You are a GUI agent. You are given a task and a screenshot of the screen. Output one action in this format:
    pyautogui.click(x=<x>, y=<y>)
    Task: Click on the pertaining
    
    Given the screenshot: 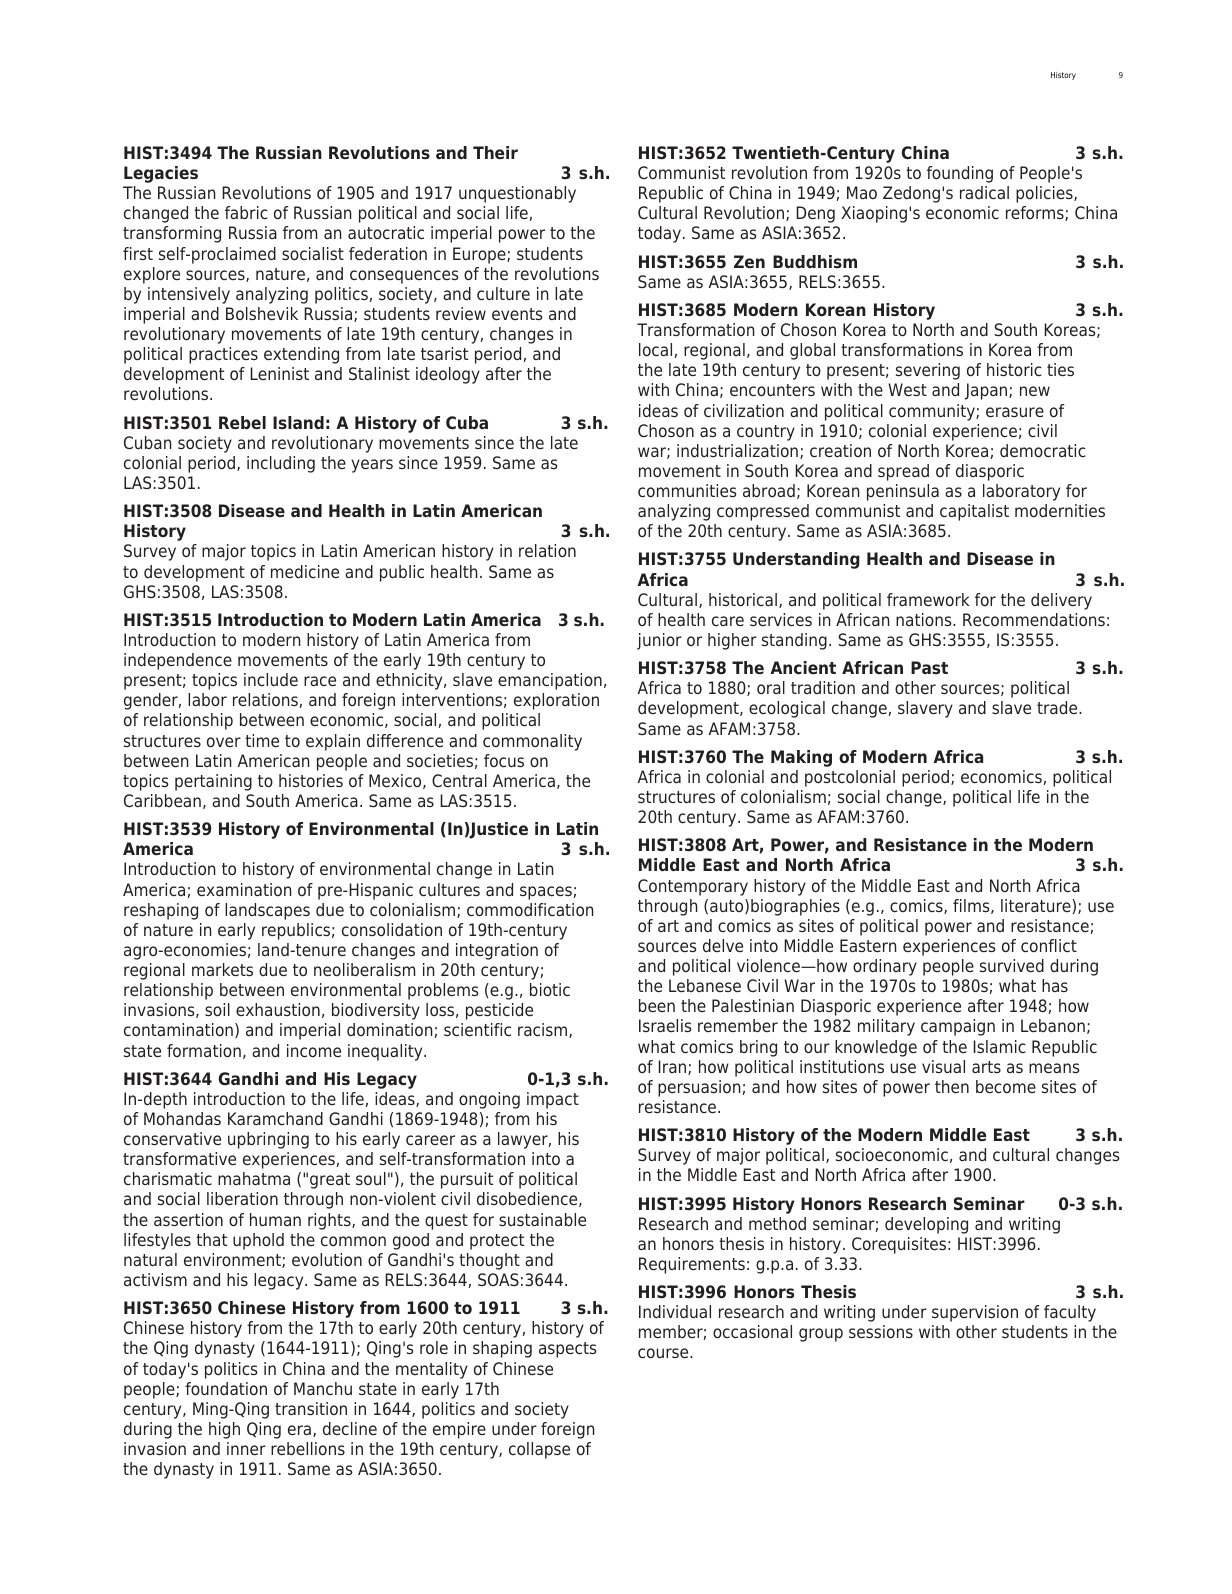 What is the action you would take?
    pyautogui.click(x=213, y=782)
